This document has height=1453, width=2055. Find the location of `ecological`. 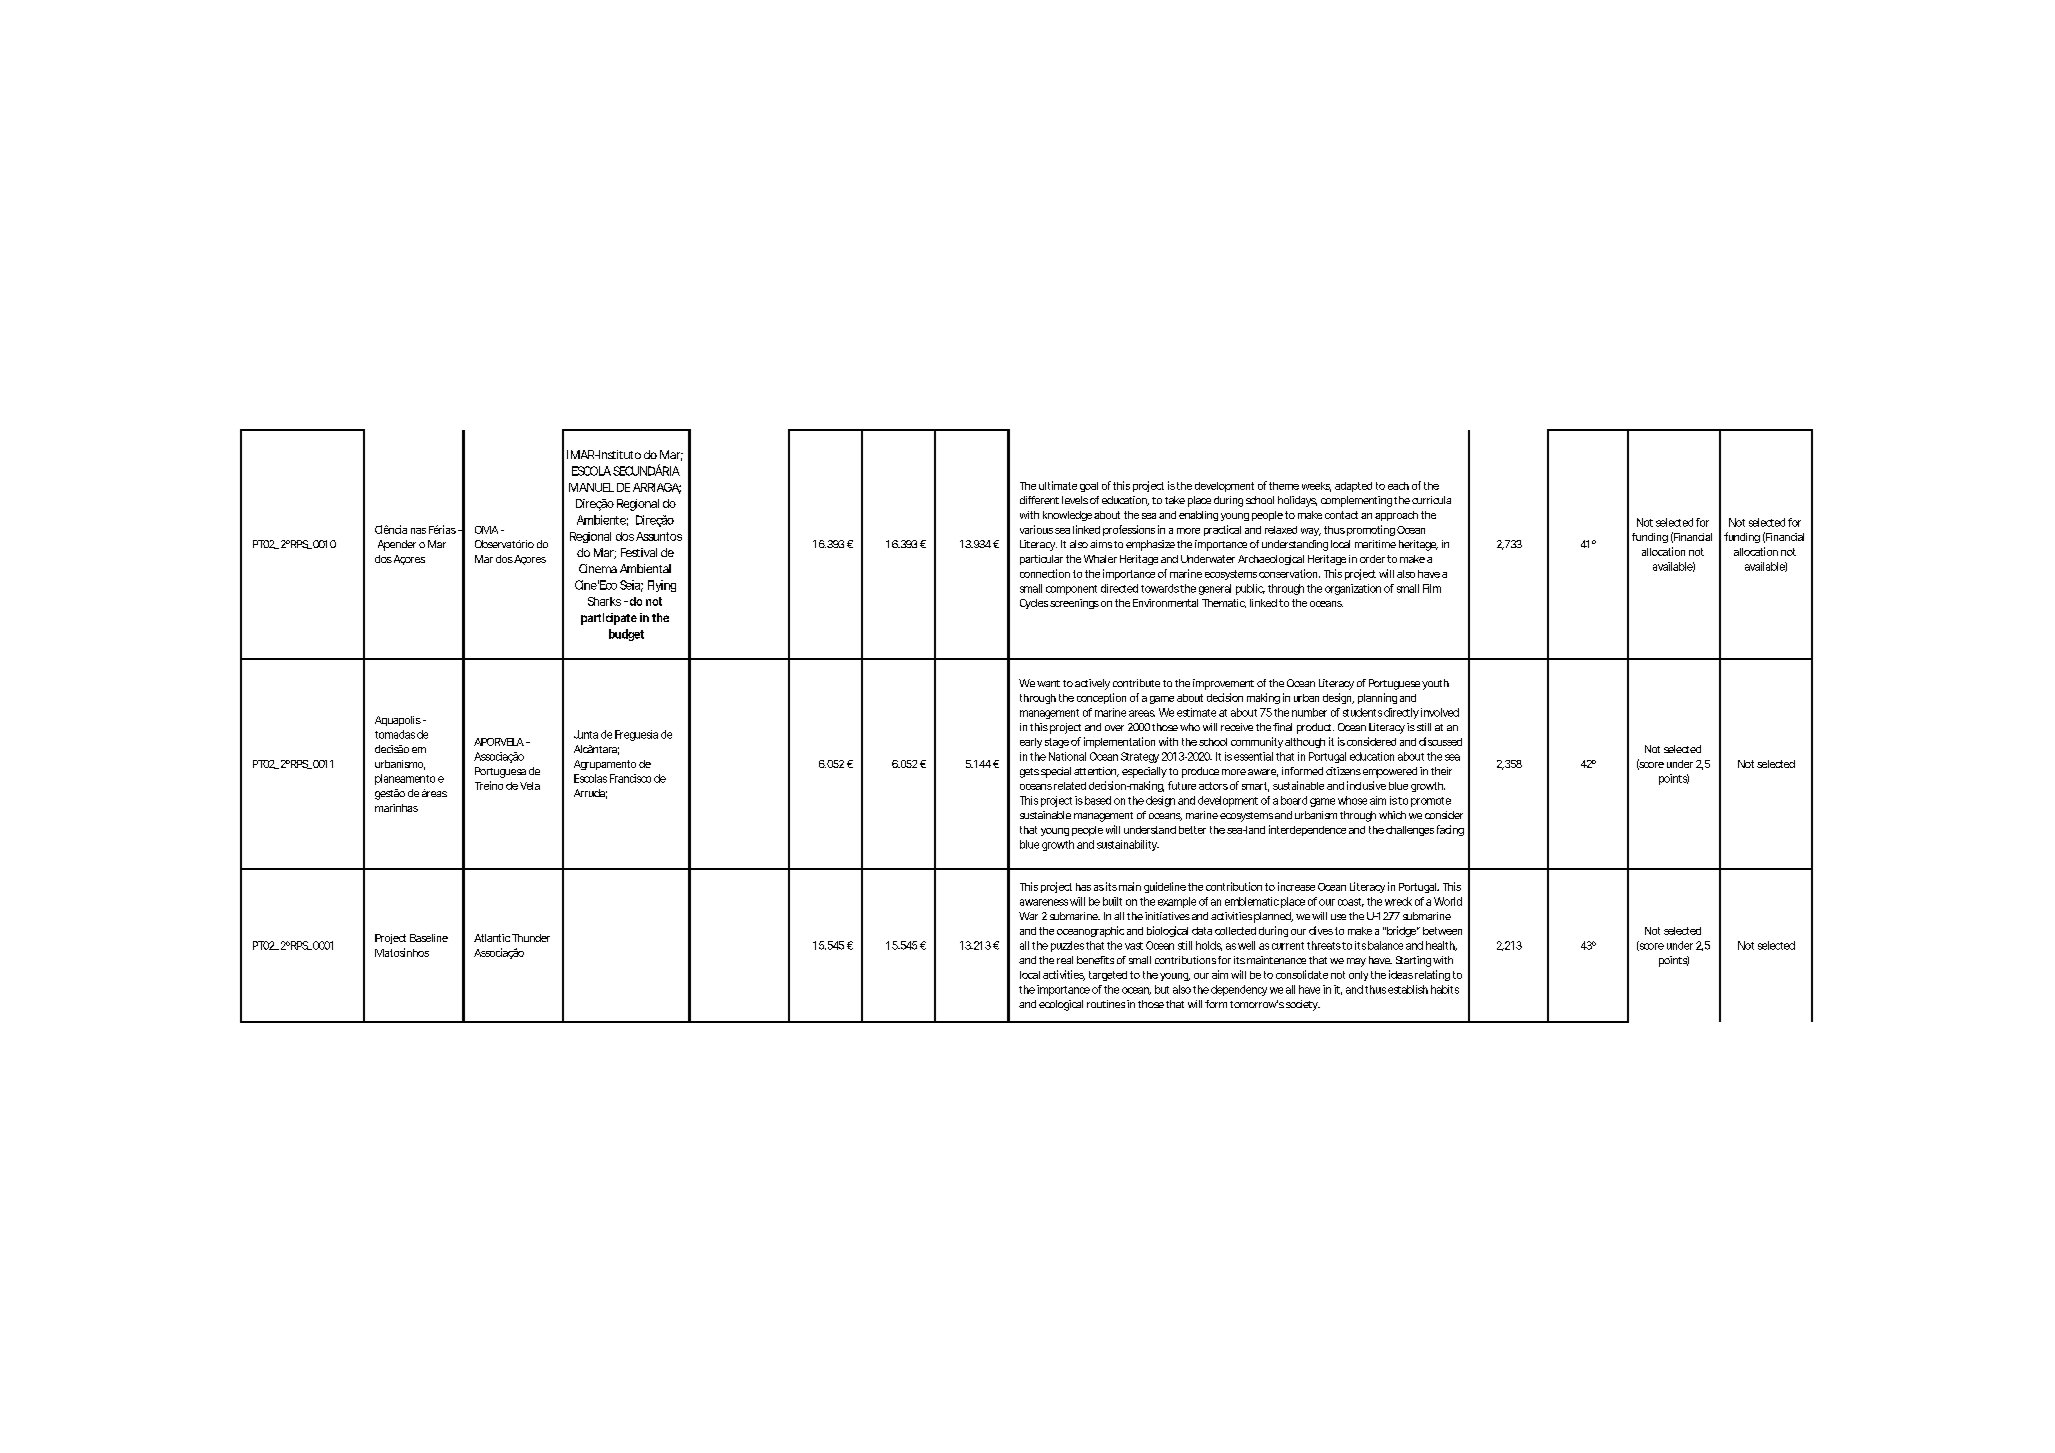

ecological is located at coordinates (1061, 1005).
